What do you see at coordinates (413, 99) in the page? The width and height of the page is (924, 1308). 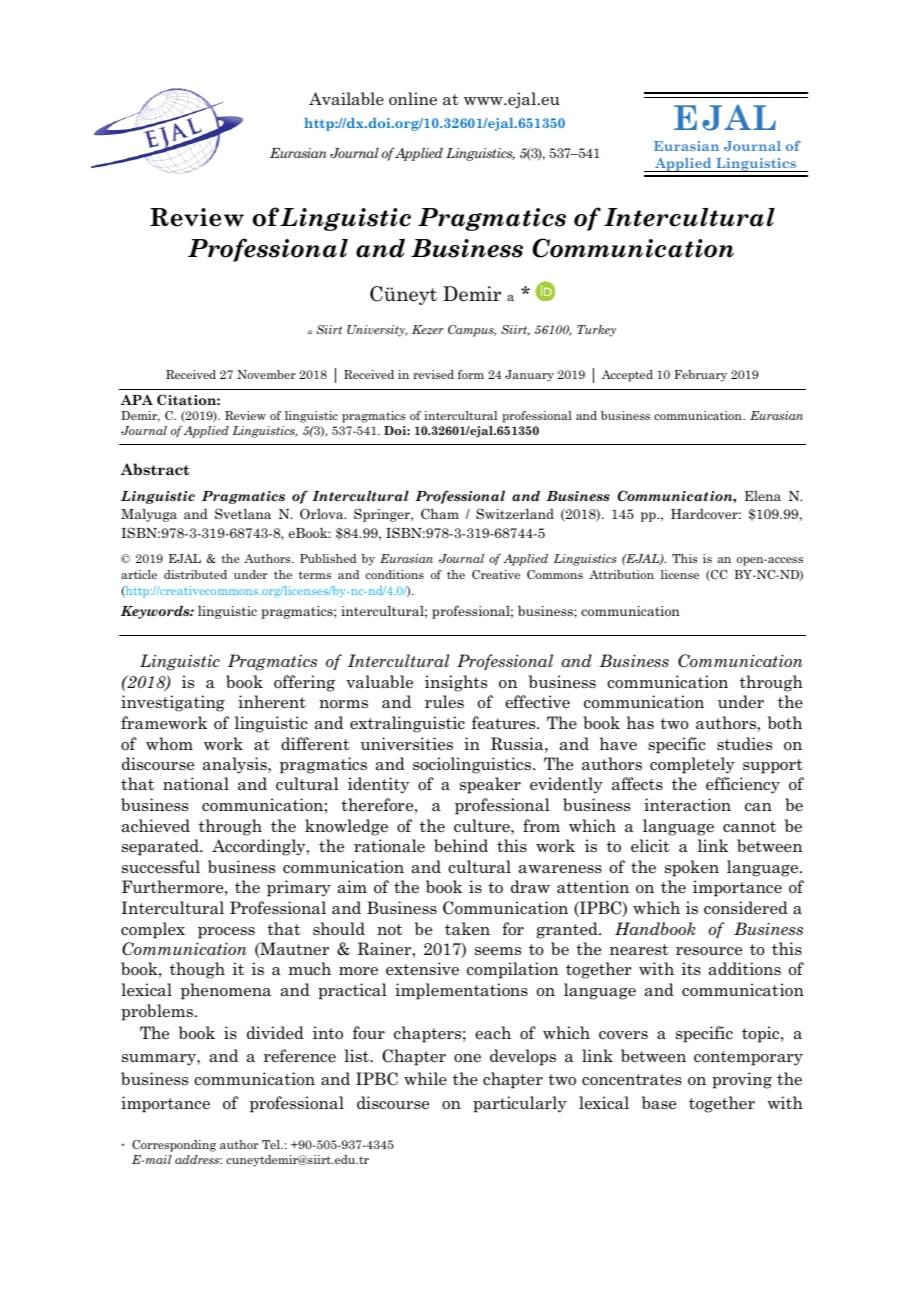 I see `online` at bounding box center [413, 99].
